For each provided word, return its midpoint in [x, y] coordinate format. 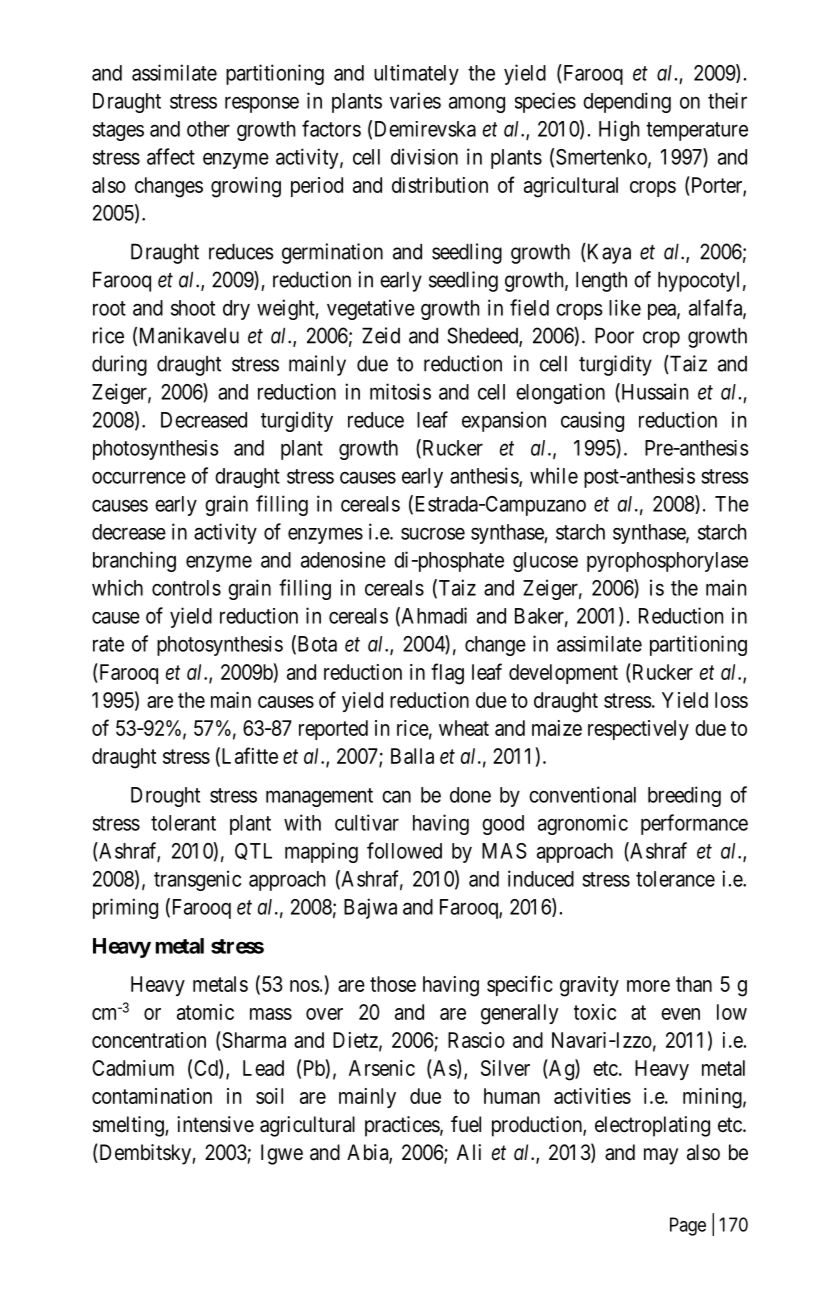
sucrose [433, 533]
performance [694, 824]
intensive [215, 1124]
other [208, 129]
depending [627, 102]
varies [415, 100]
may [661, 1156]
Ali [469, 1152]
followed [404, 850]
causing [592, 421]
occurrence [139, 477]
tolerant [183, 823]
